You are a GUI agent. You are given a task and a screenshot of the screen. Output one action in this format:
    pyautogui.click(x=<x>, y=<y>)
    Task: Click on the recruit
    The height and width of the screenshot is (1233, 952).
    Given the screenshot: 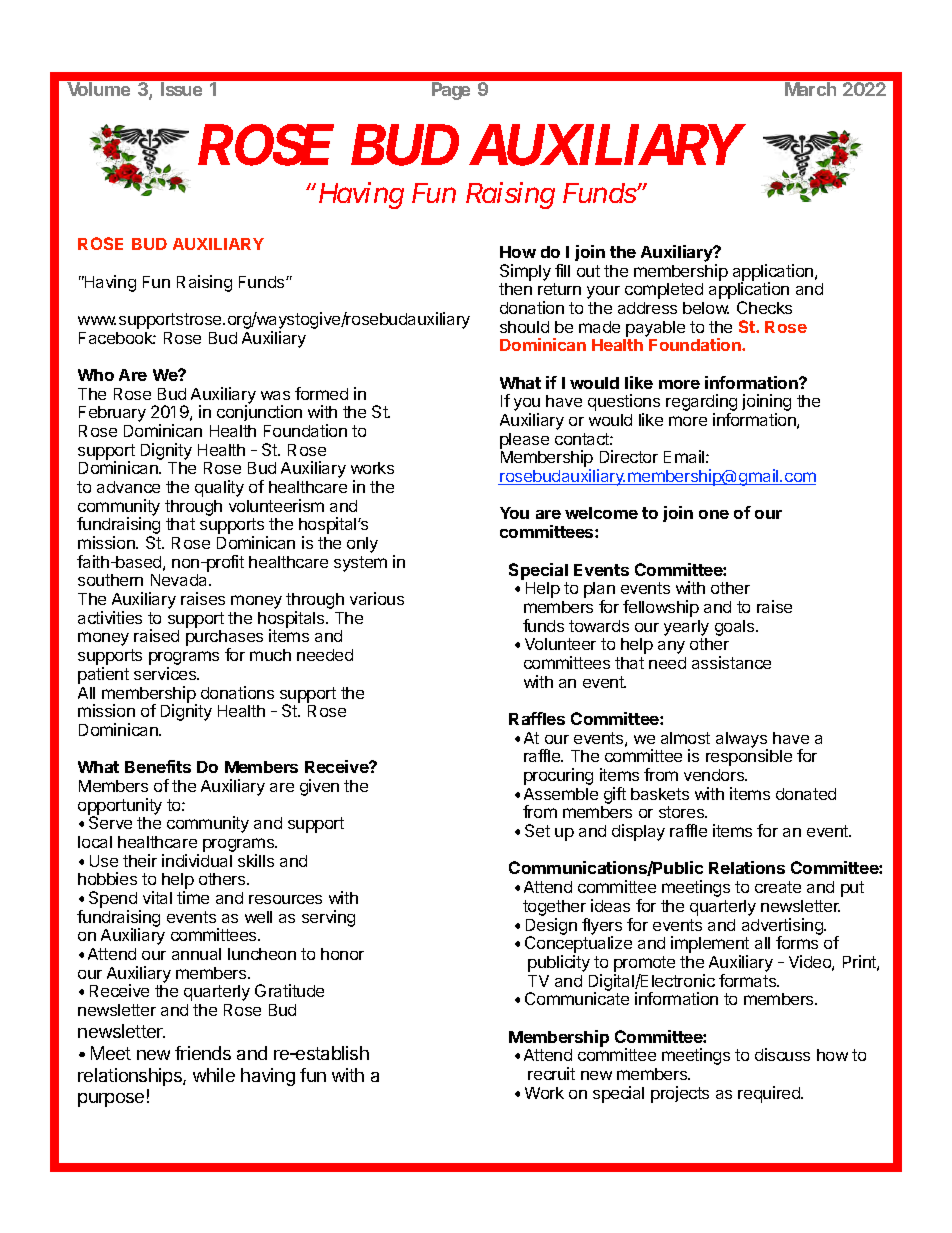 What is the action you would take?
    pyautogui.click(x=551, y=1073)
